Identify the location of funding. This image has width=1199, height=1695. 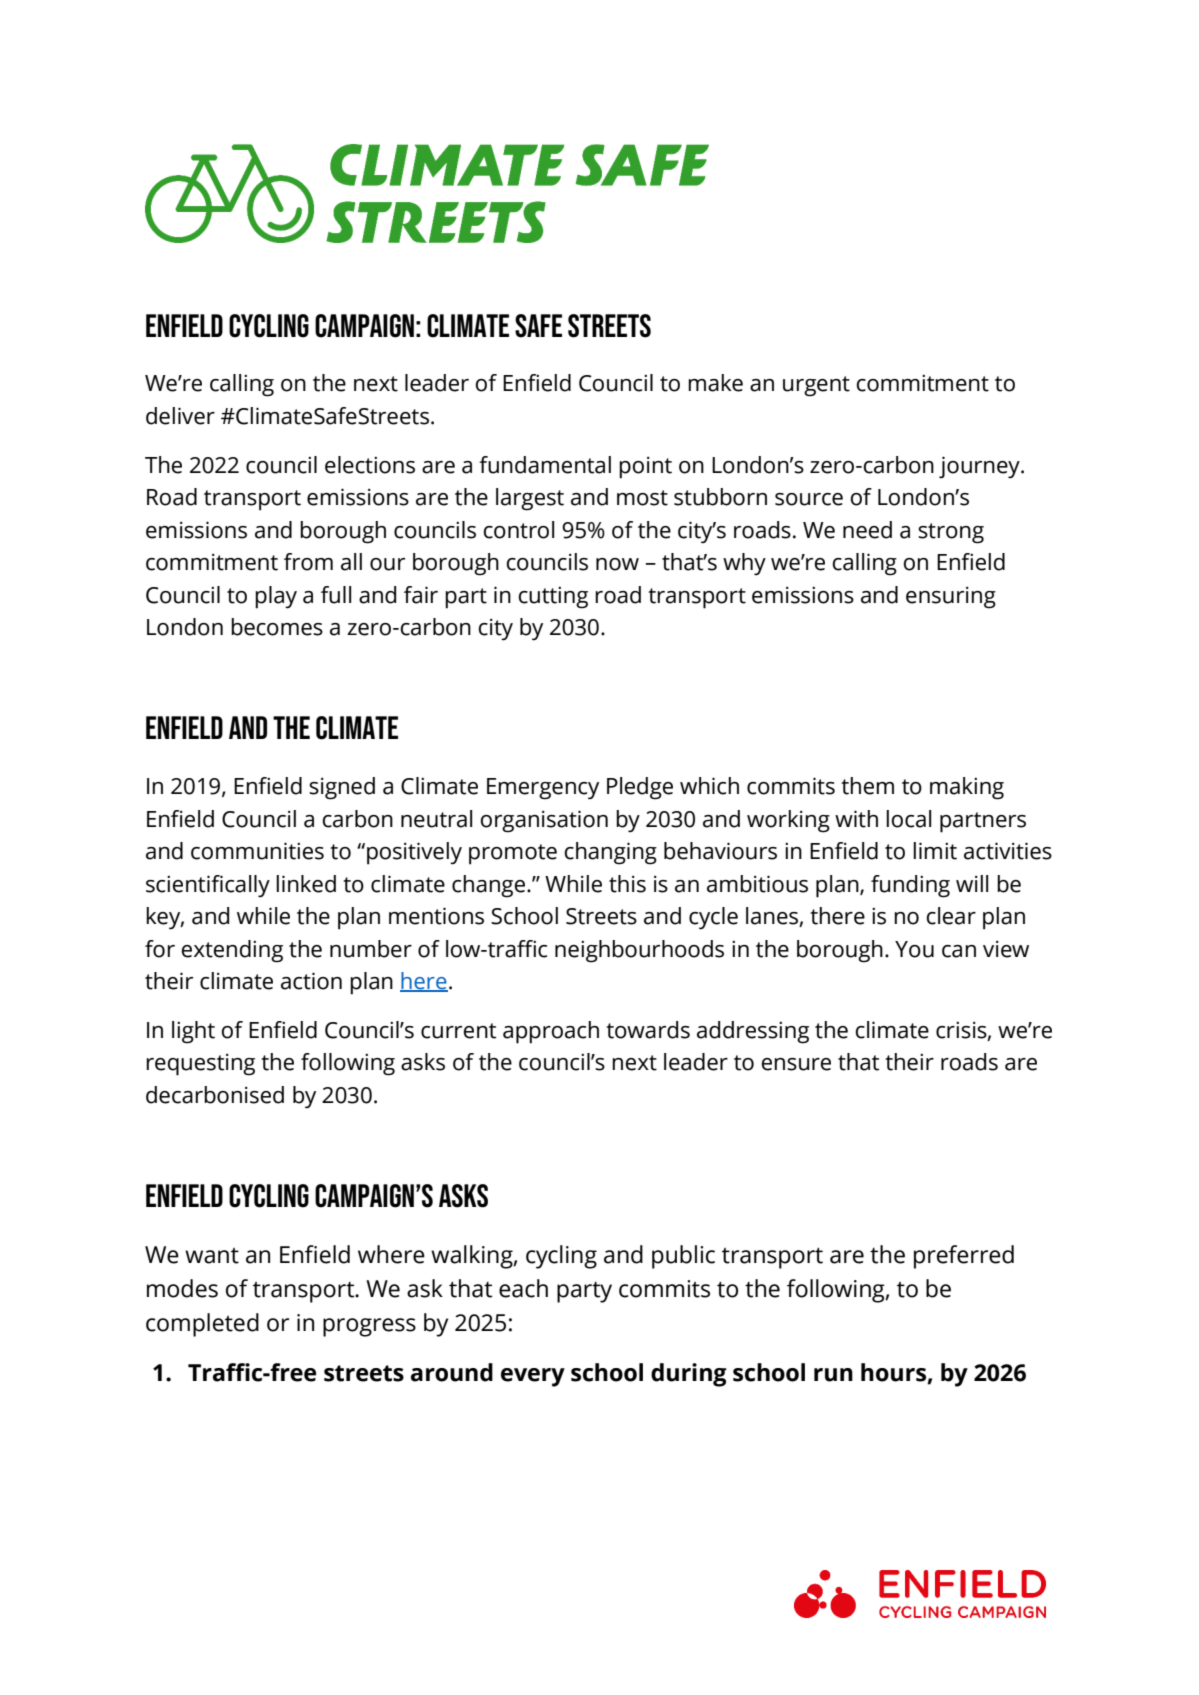
(910, 886).
